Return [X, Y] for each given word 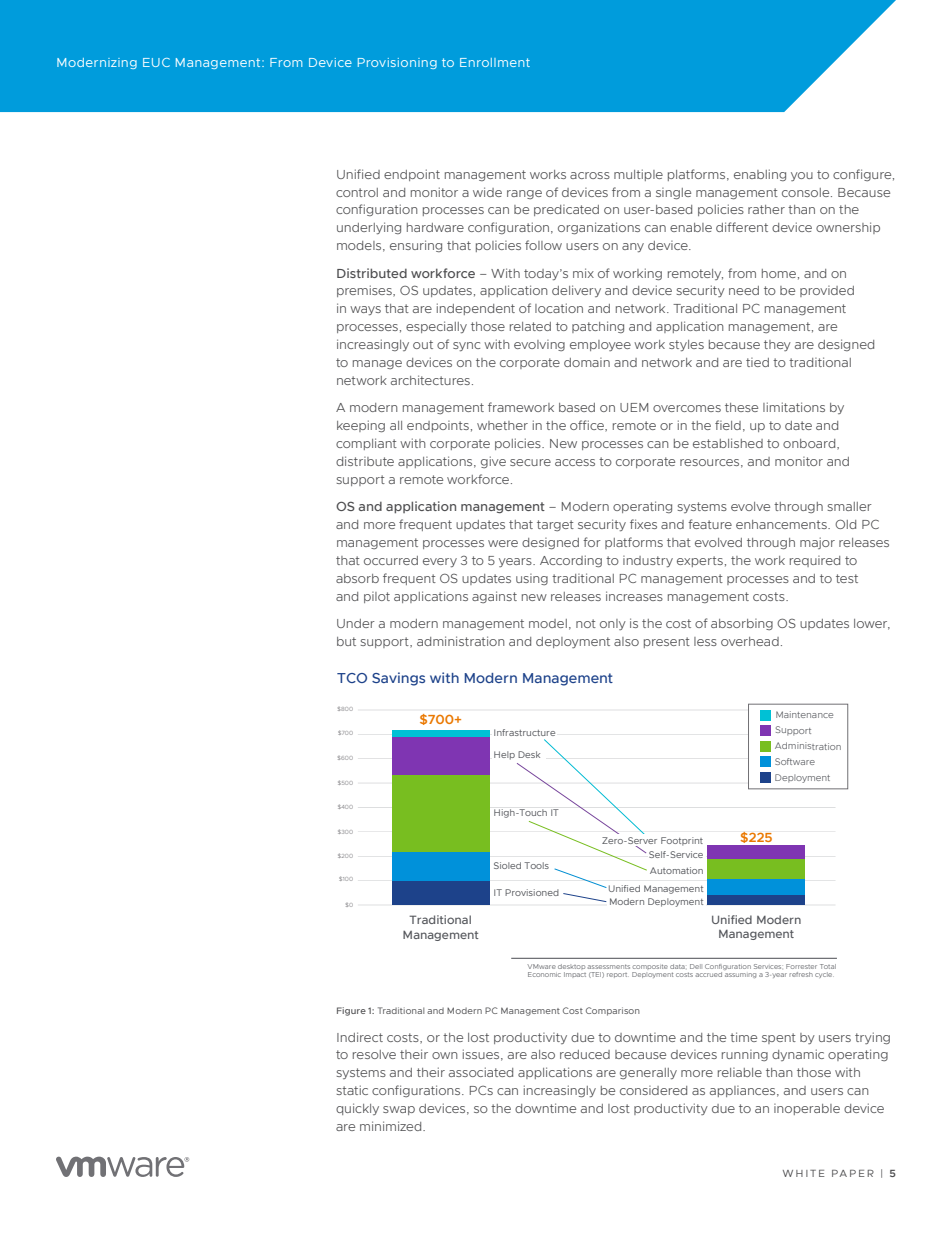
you [802, 176]
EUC [156, 62]
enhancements [782, 524]
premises [365, 291]
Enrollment [495, 62]
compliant [366, 444]
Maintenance [804, 714]
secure [530, 462]
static [352, 1090]
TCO [352, 678]
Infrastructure [524, 732]
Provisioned [532, 892]
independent [476, 309]
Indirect [360, 1037]
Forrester [801, 966]
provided [827, 291]
